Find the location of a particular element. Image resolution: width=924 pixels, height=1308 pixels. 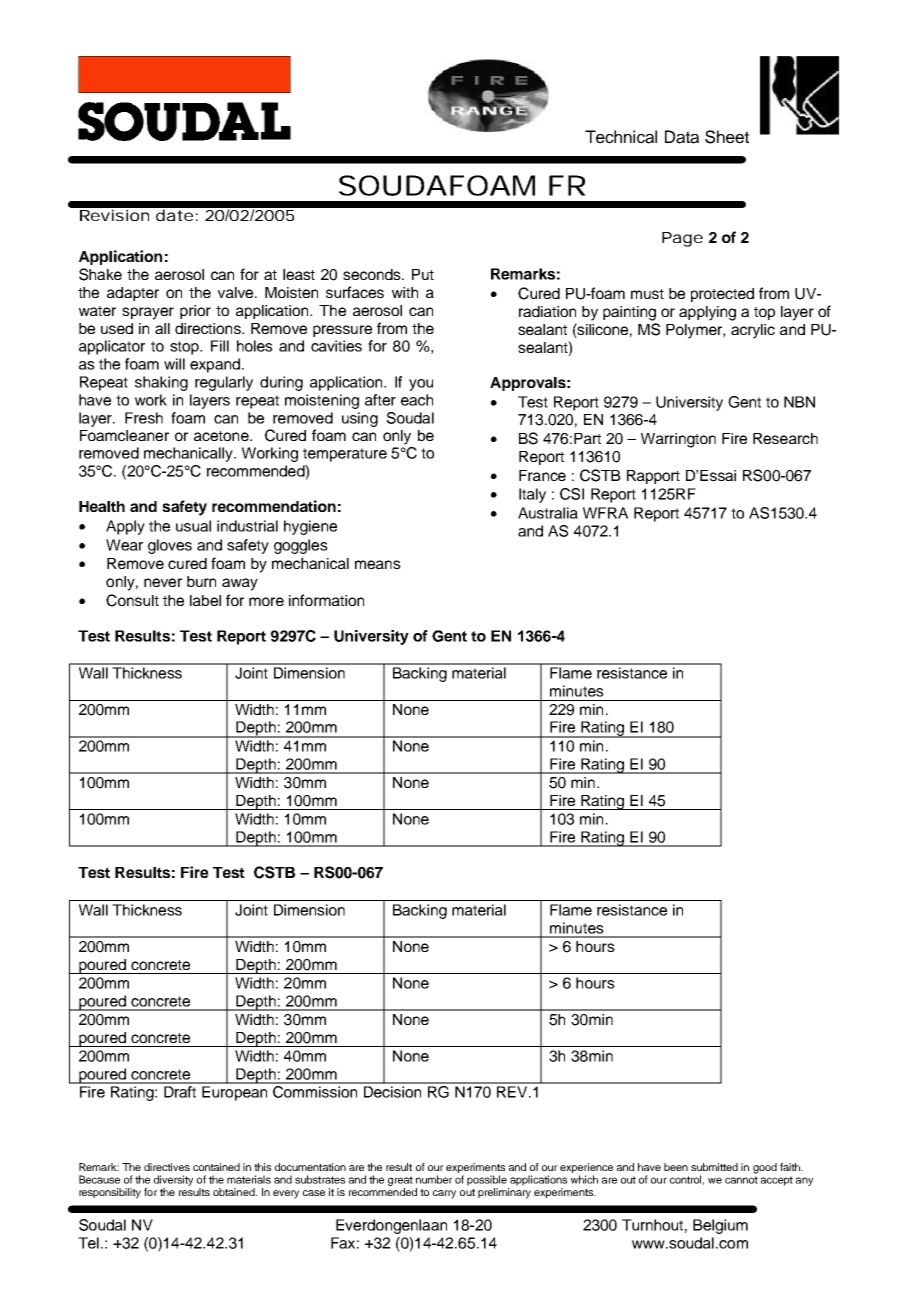

Put is located at coordinates (423, 274).
